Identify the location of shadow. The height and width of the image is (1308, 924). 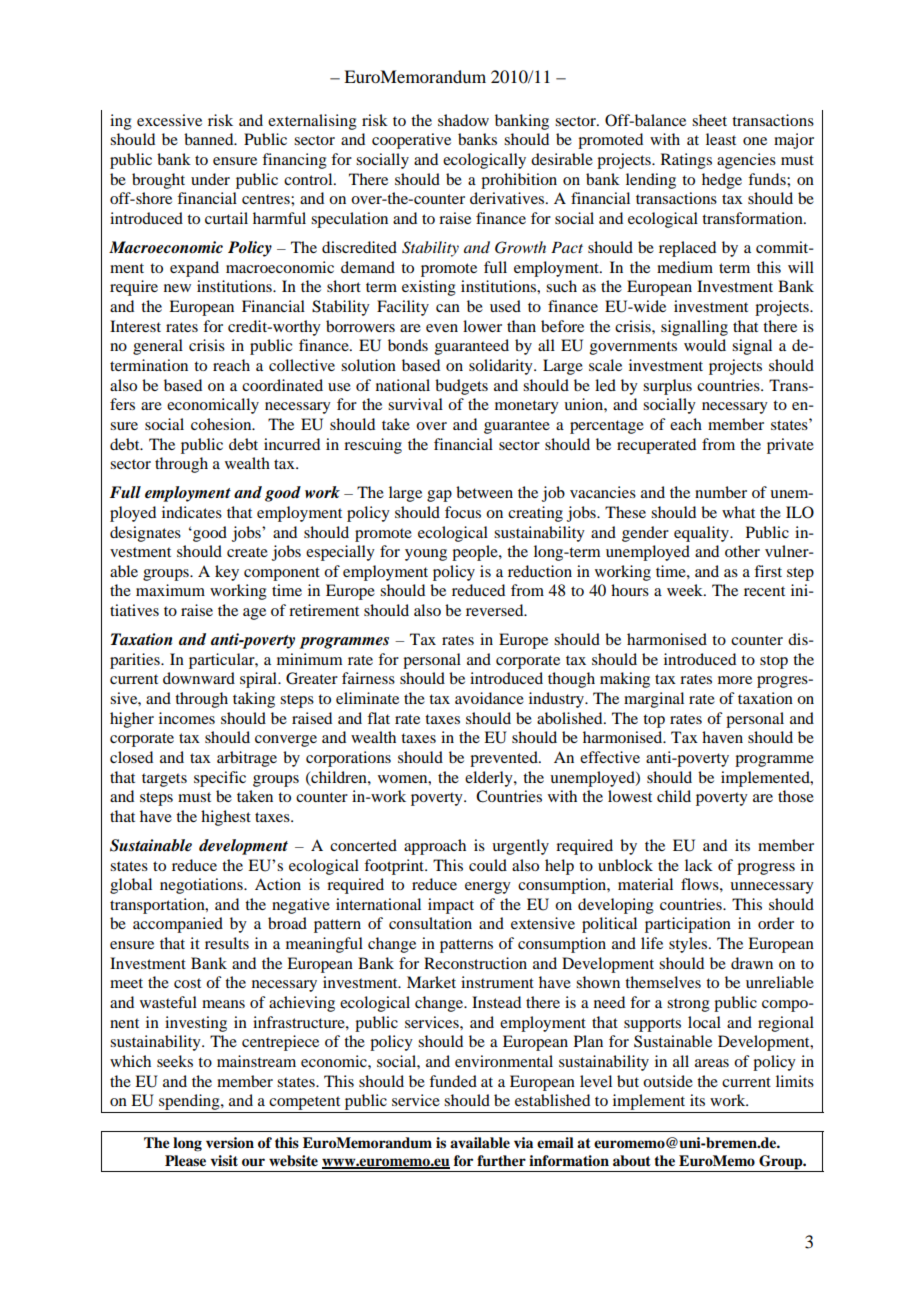
(463, 120).
